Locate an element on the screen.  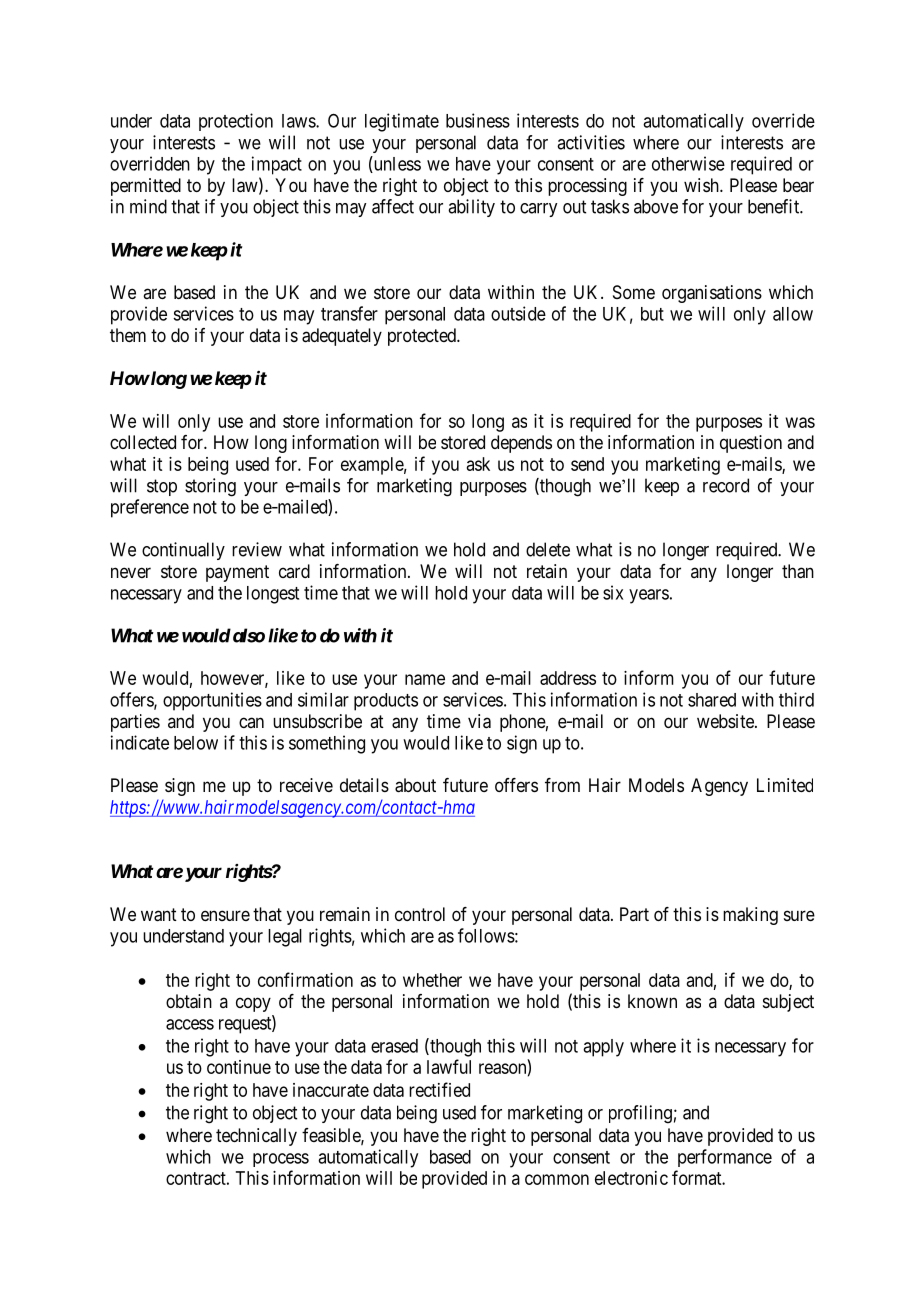
rectified is located at coordinates (439, 1089).
